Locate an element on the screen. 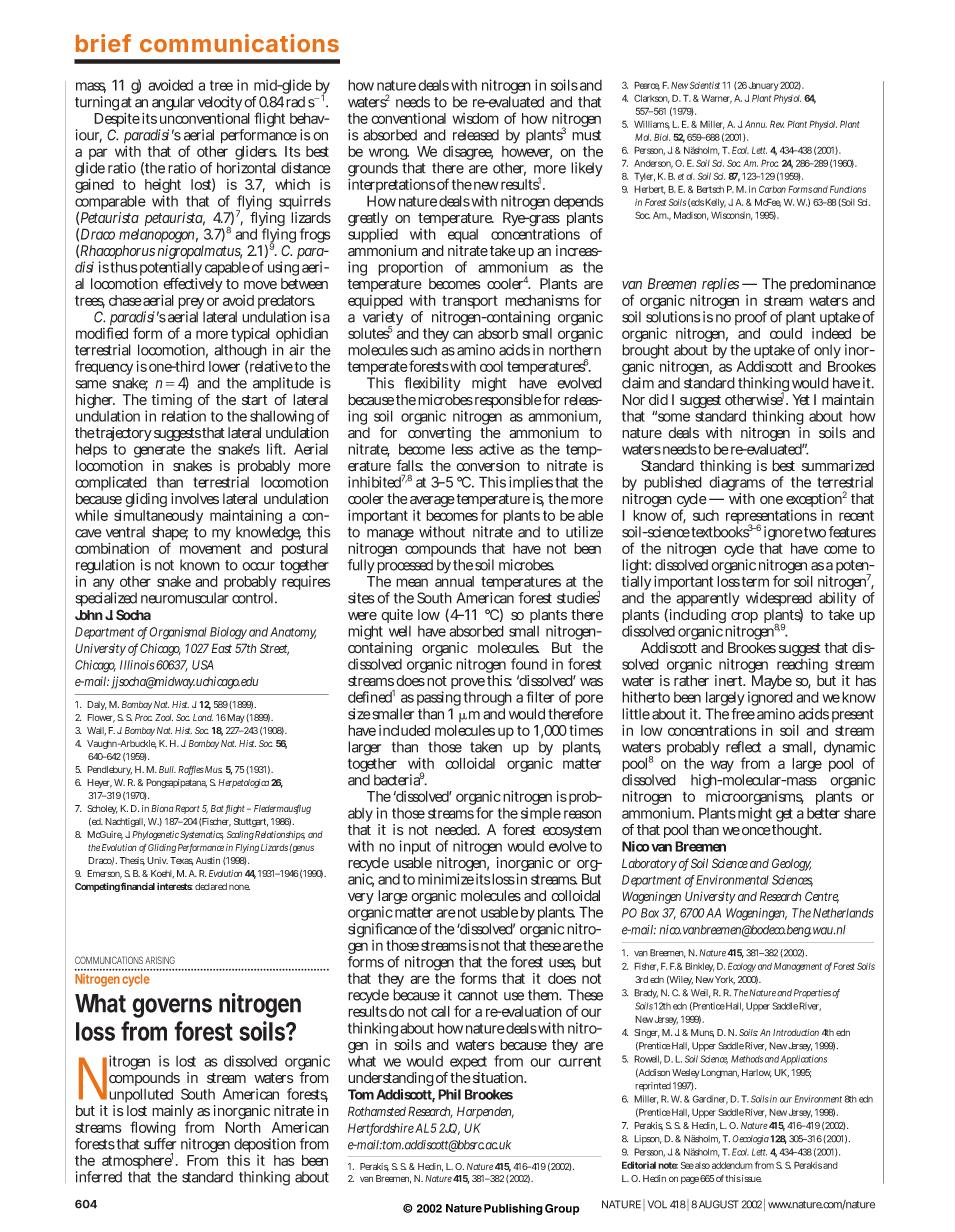 This screenshot has width=955, height=1232. less is located at coordinates (462, 448).
